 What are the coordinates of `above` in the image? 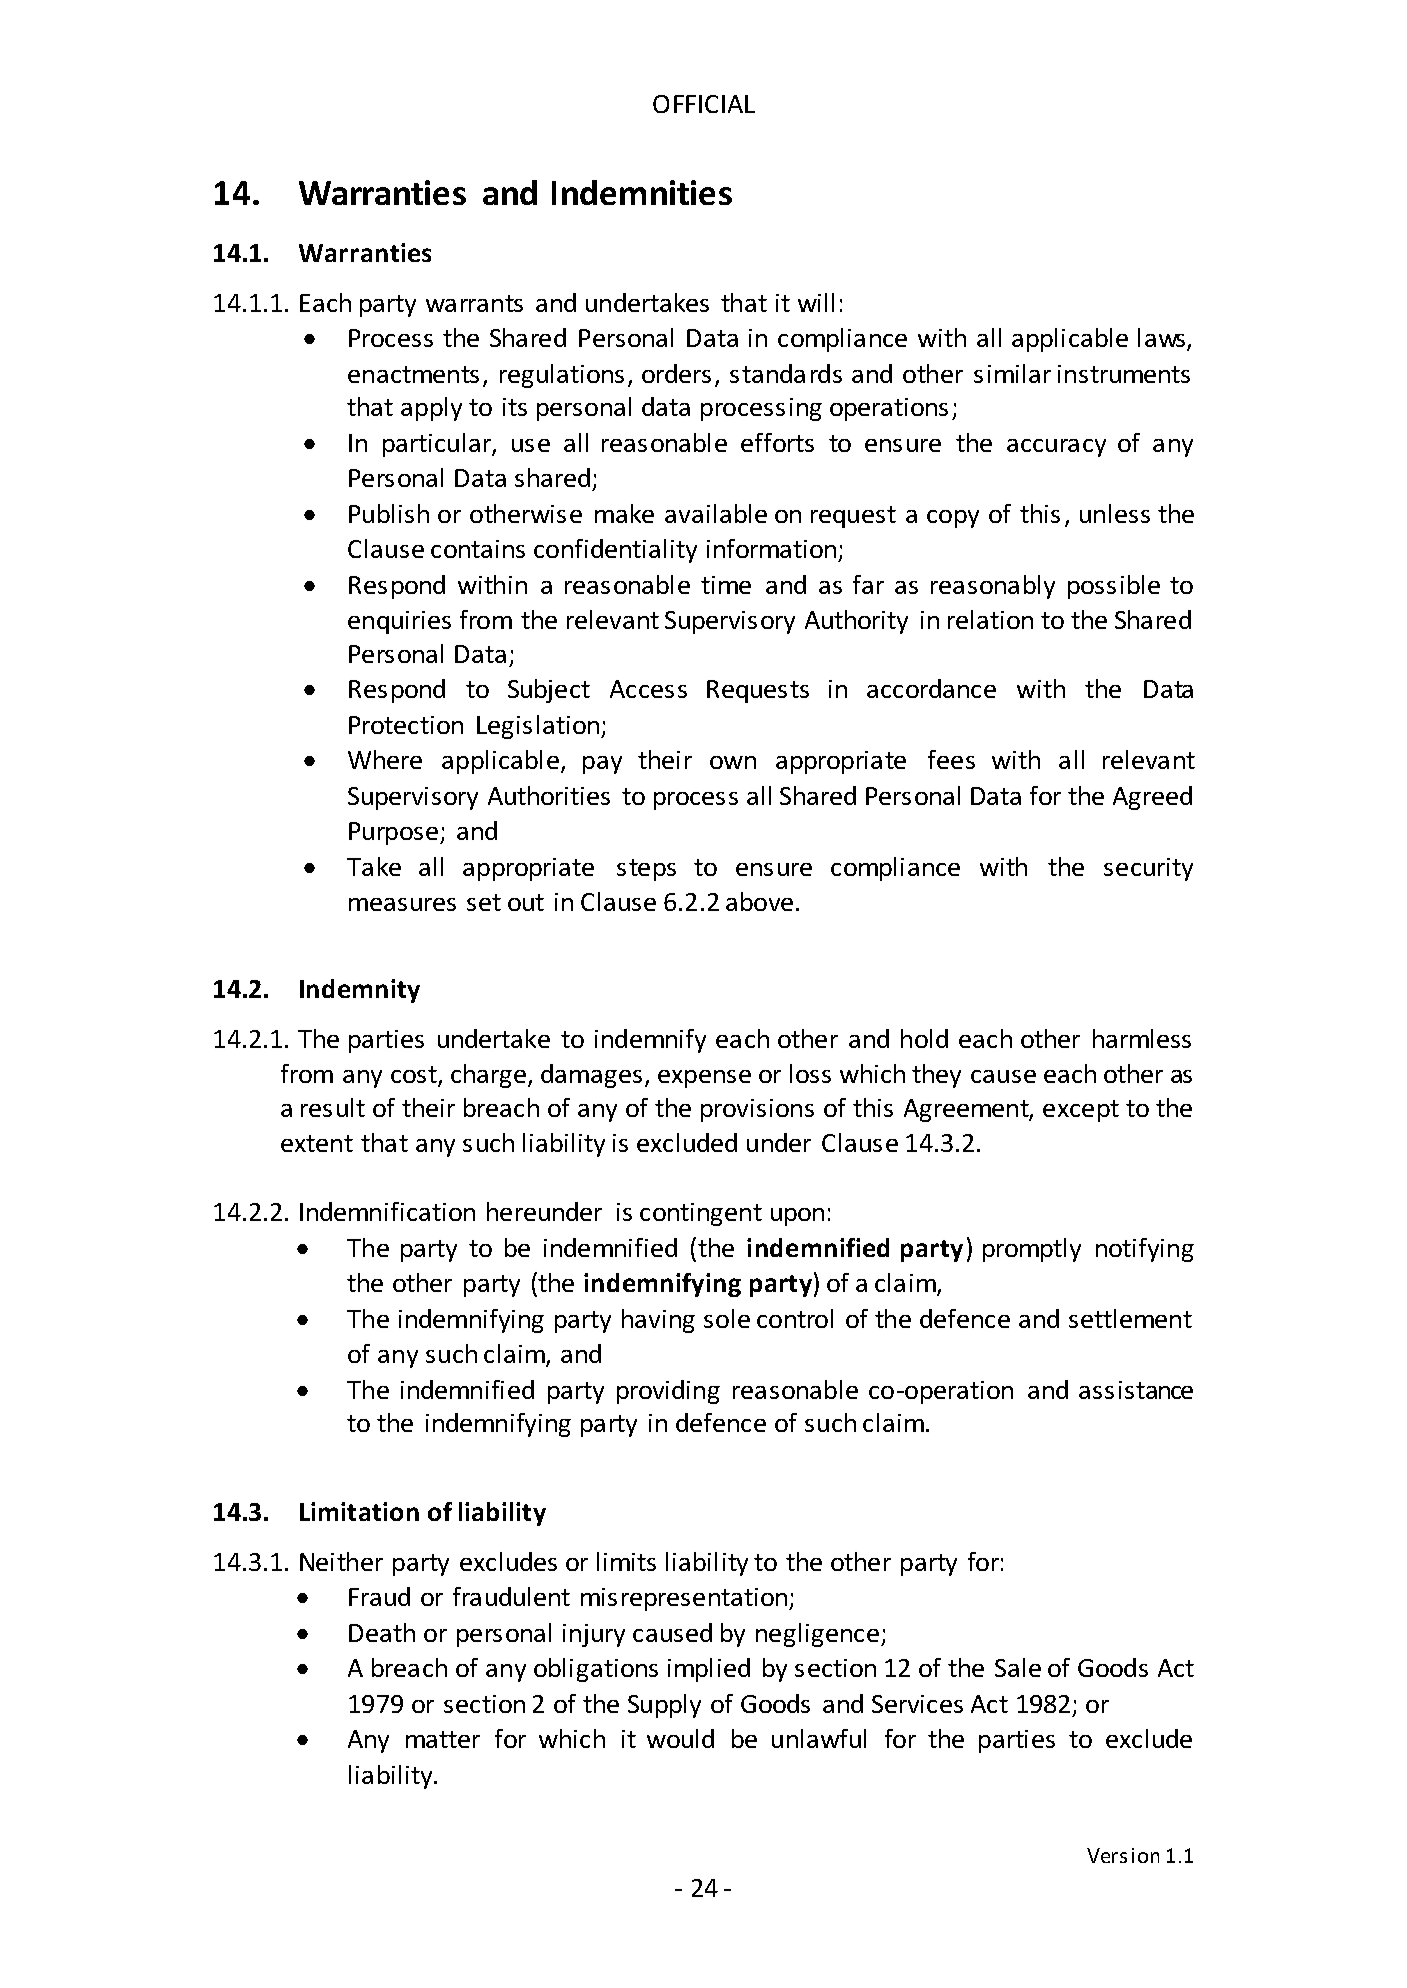 It's located at (759, 901).
